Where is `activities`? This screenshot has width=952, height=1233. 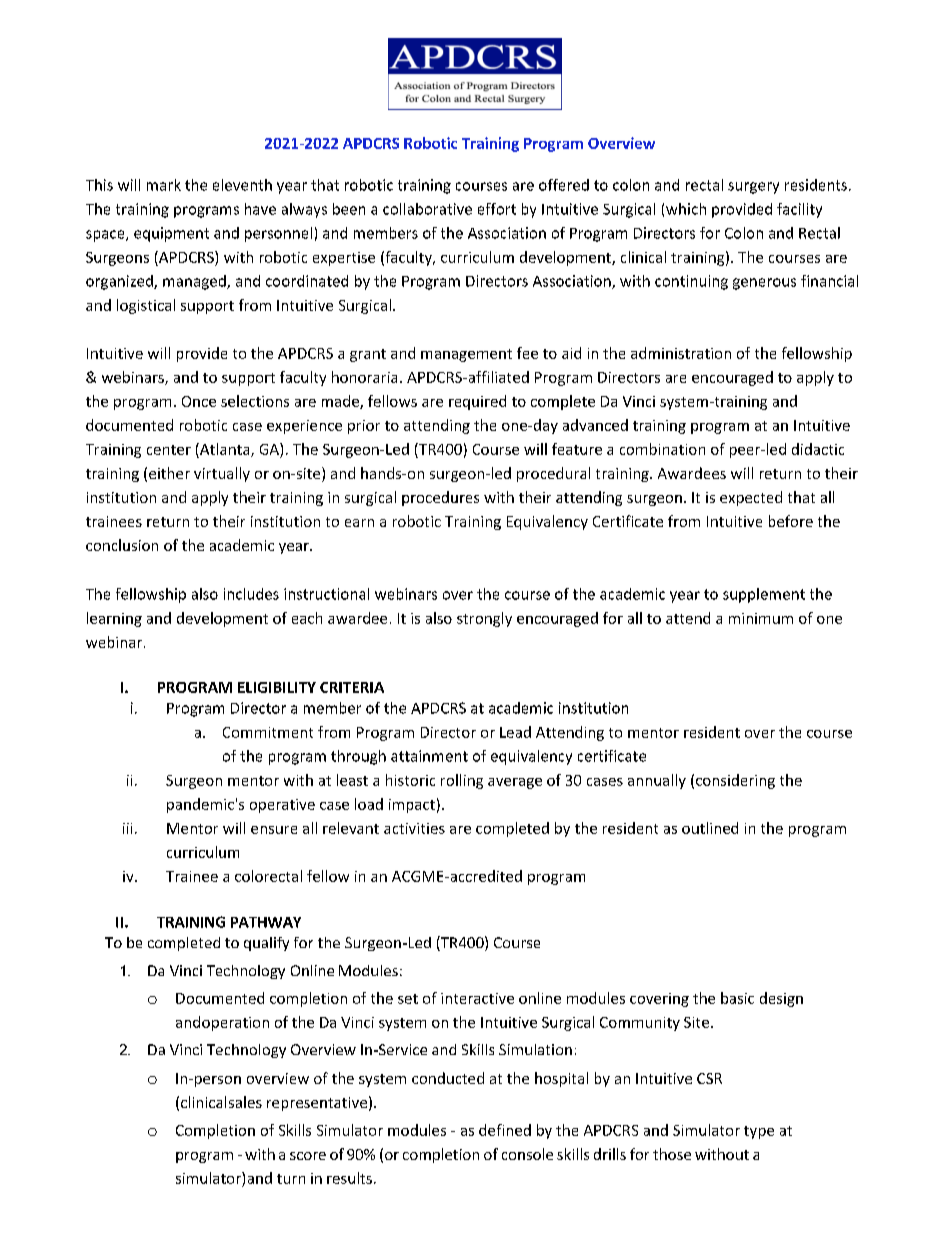
activities is located at coordinates (414, 828).
